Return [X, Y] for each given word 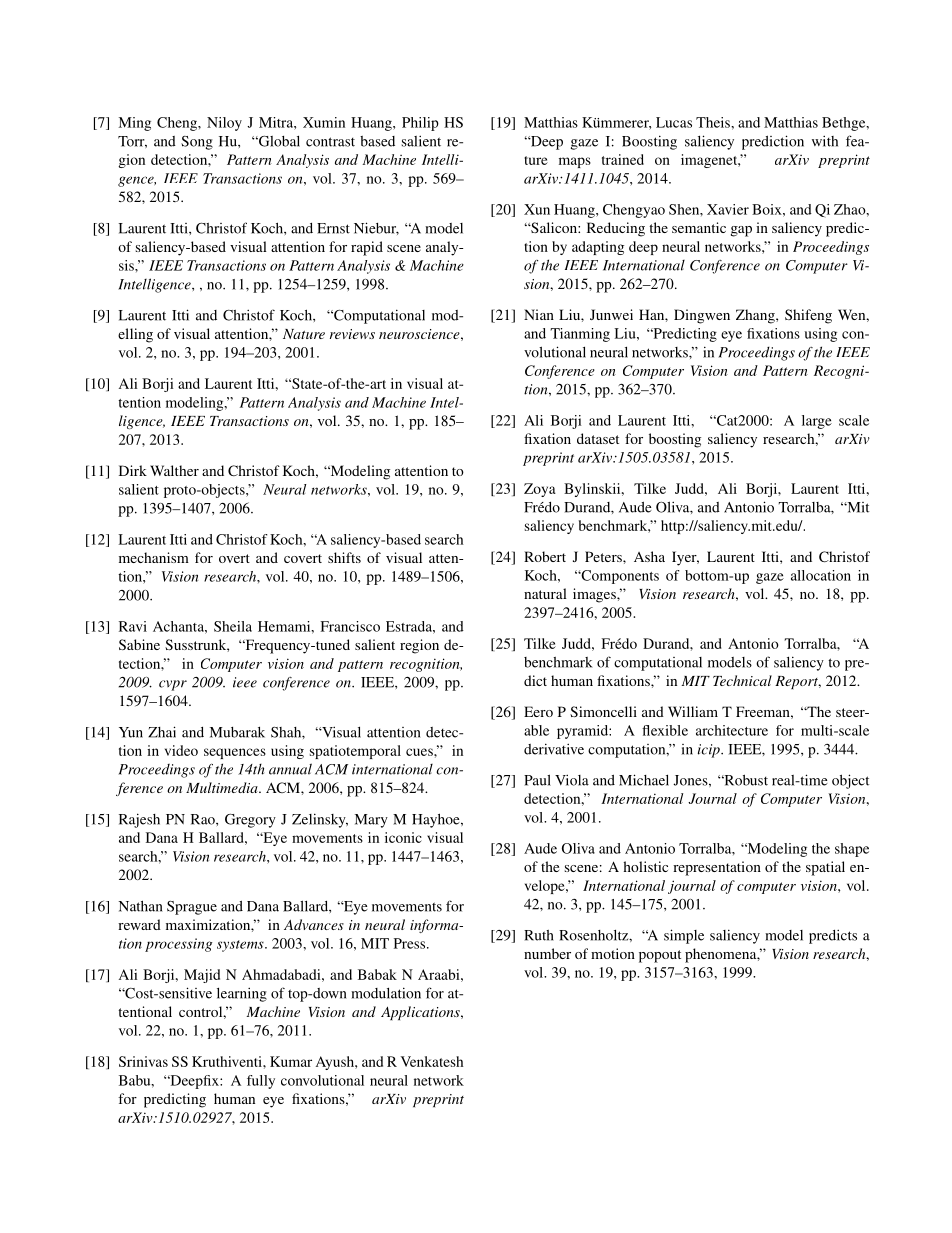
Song [197, 143]
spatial [825, 868]
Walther [174, 470]
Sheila [233, 626]
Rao [204, 819]
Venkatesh [432, 1061]
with [825, 141]
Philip [420, 124]
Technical [742, 680]
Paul [537, 780]
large [817, 422]
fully [261, 1082]
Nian [539, 314]
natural [545, 593]
